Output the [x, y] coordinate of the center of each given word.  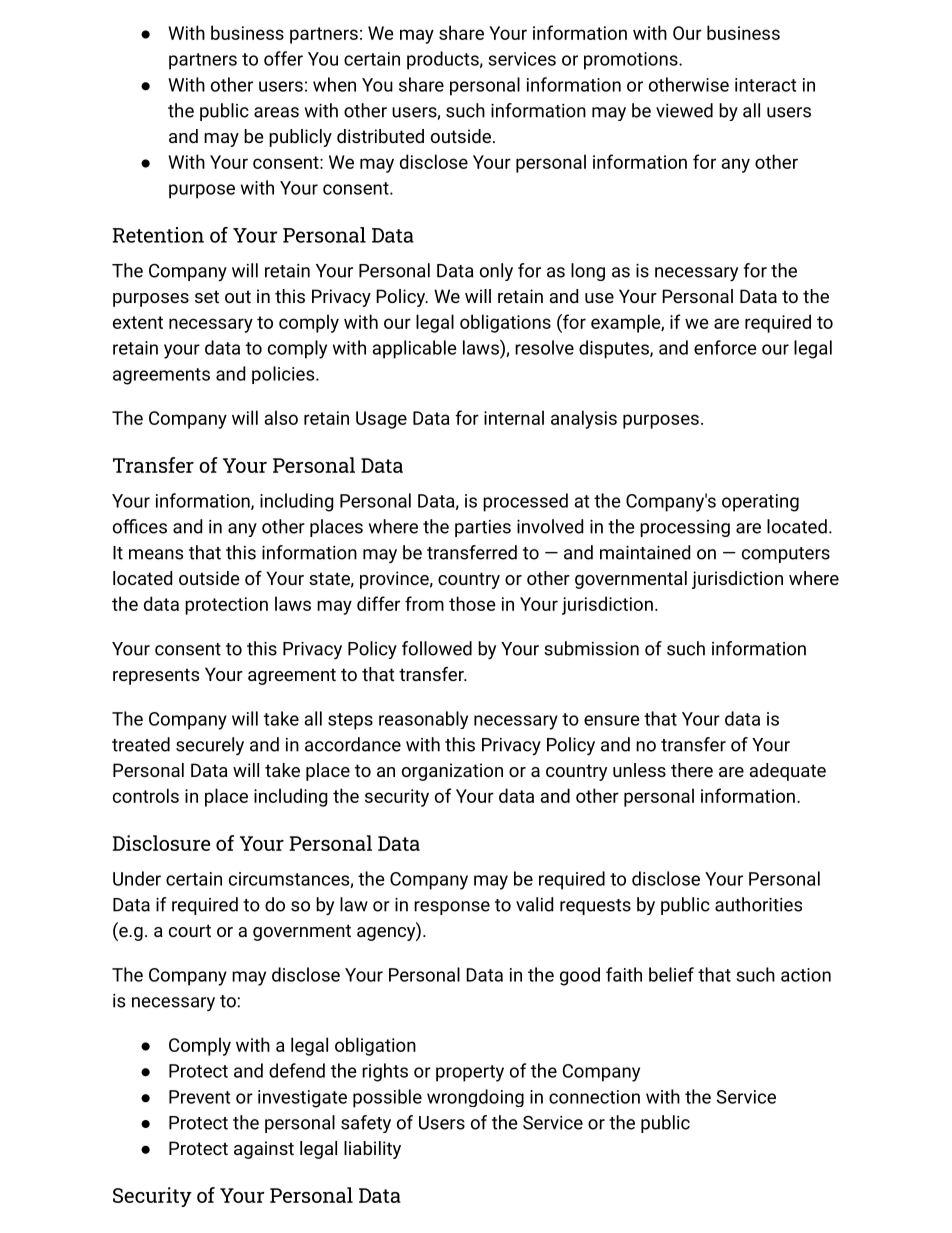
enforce [725, 347]
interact [765, 85]
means [156, 554]
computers [786, 555]
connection [594, 1097]
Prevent [199, 1097]
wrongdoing [475, 1098]
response [452, 908]
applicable [414, 349]
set [207, 296]
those [472, 603]
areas [276, 112]
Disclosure [161, 843]
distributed [380, 136]
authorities [758, 904]
